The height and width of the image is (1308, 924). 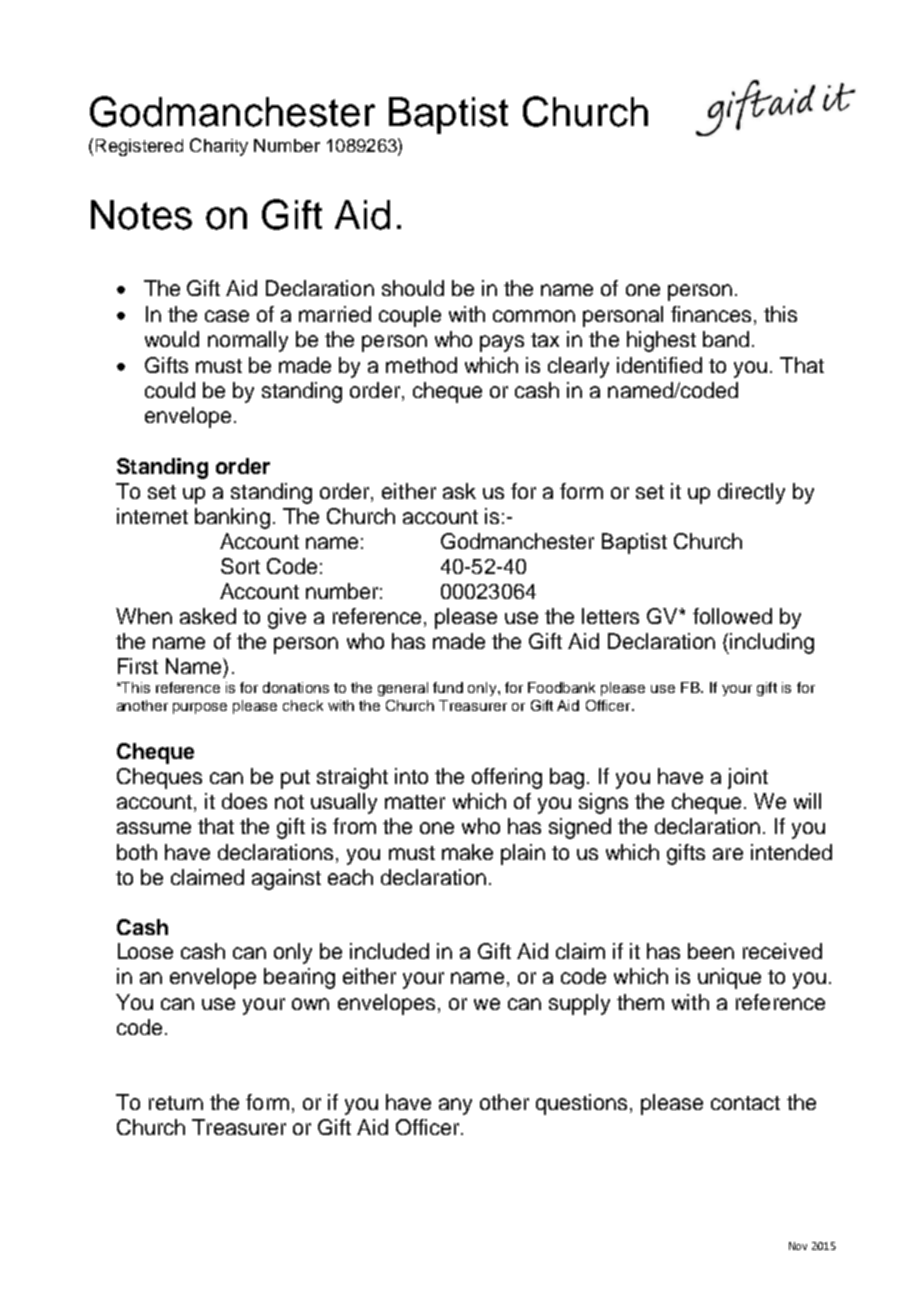 I want to click on are, so click(x=728, y=854).
